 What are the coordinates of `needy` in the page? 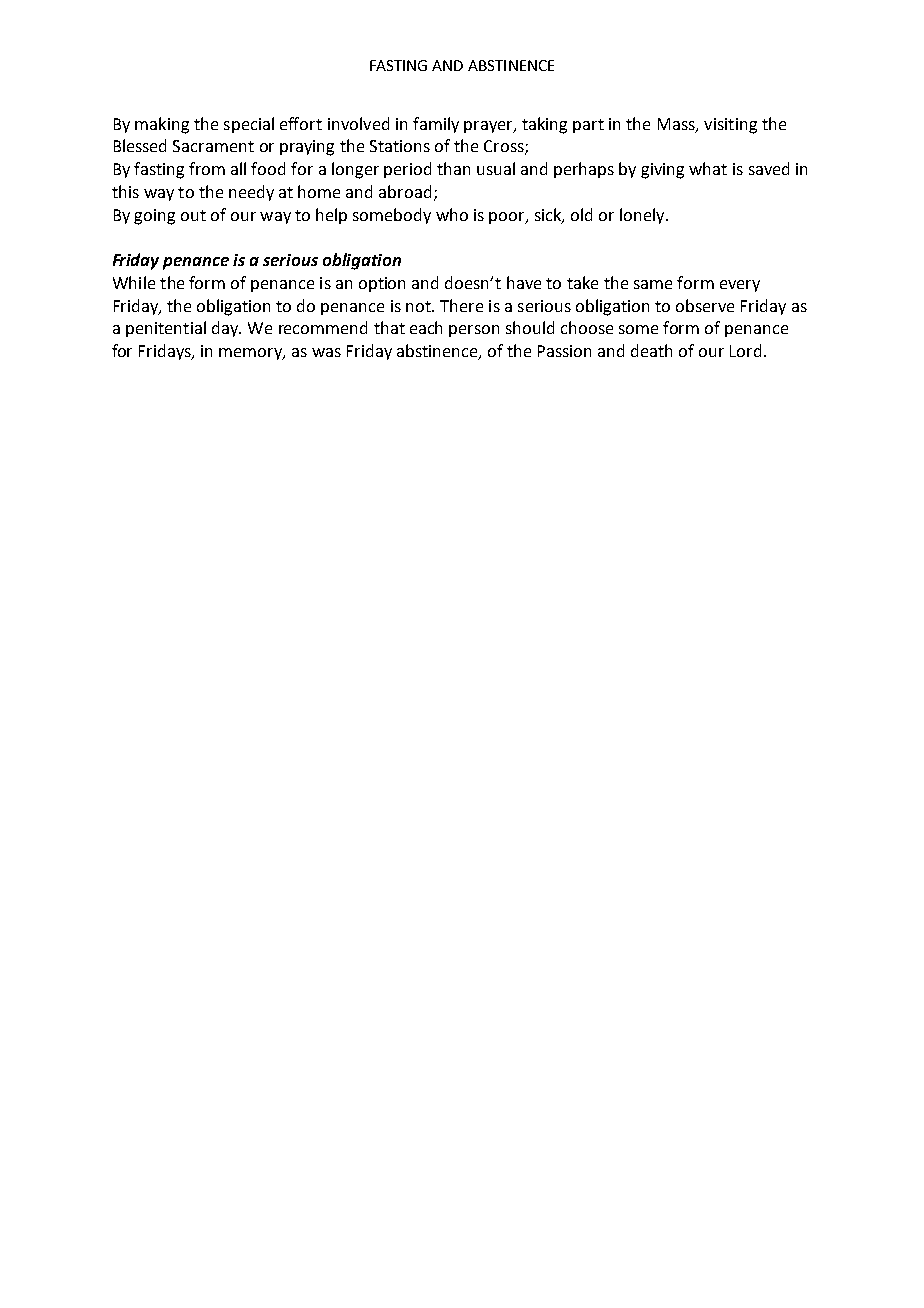 It's located at (251, 193).
